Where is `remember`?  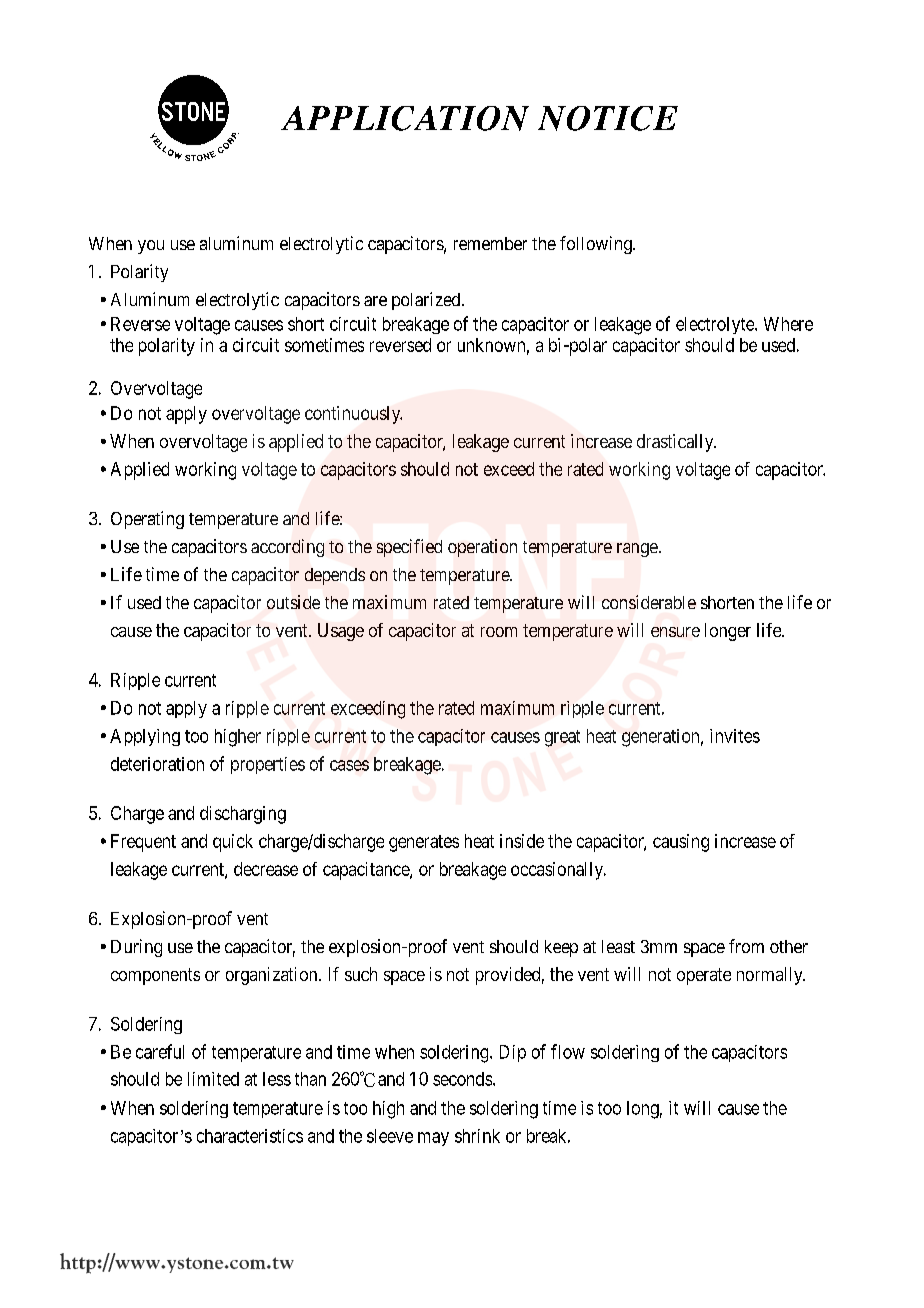
remember is located at coordinates (490, 243).
